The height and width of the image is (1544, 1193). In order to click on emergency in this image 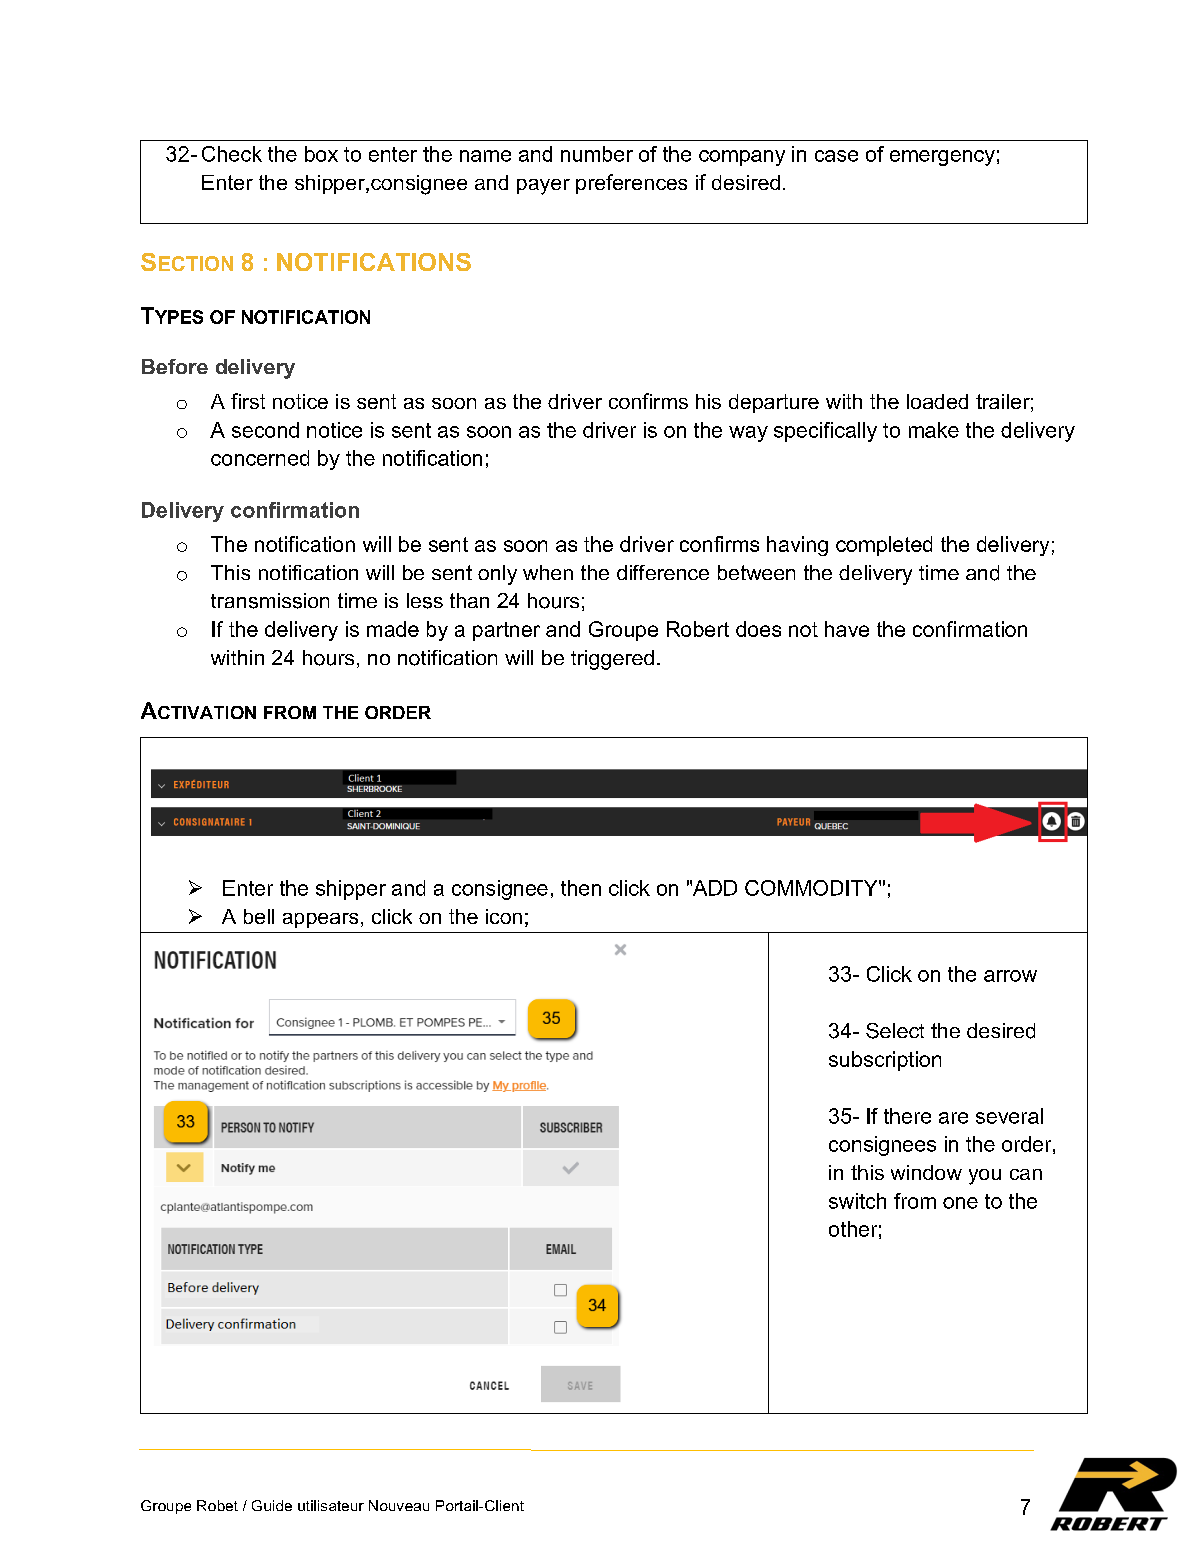, I will do `click(942, 158)`.
